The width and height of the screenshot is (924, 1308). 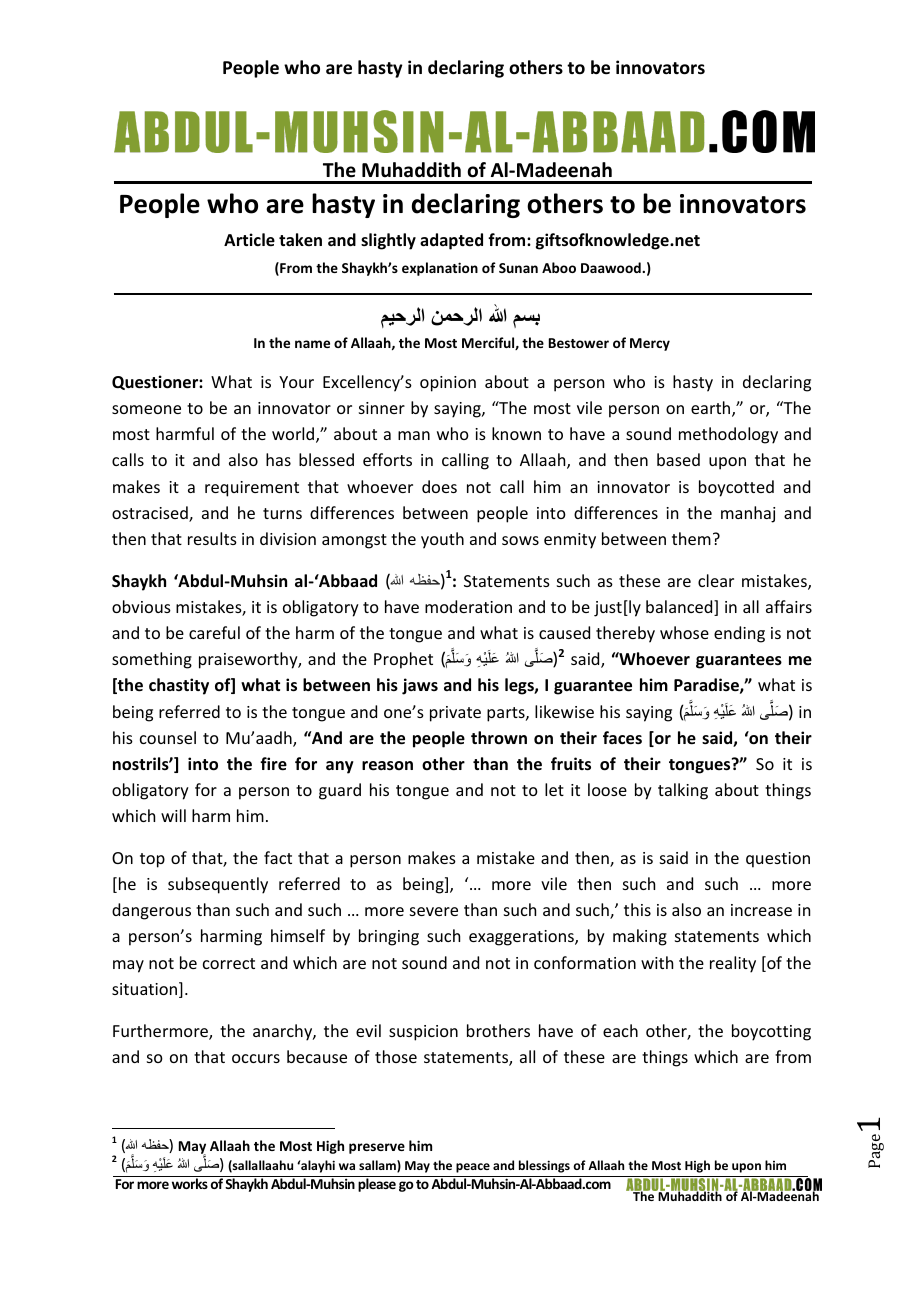 What do you see at coordinates (434, 911) in the screenshot?
I see `severe` at bounding box center [434, 911].
